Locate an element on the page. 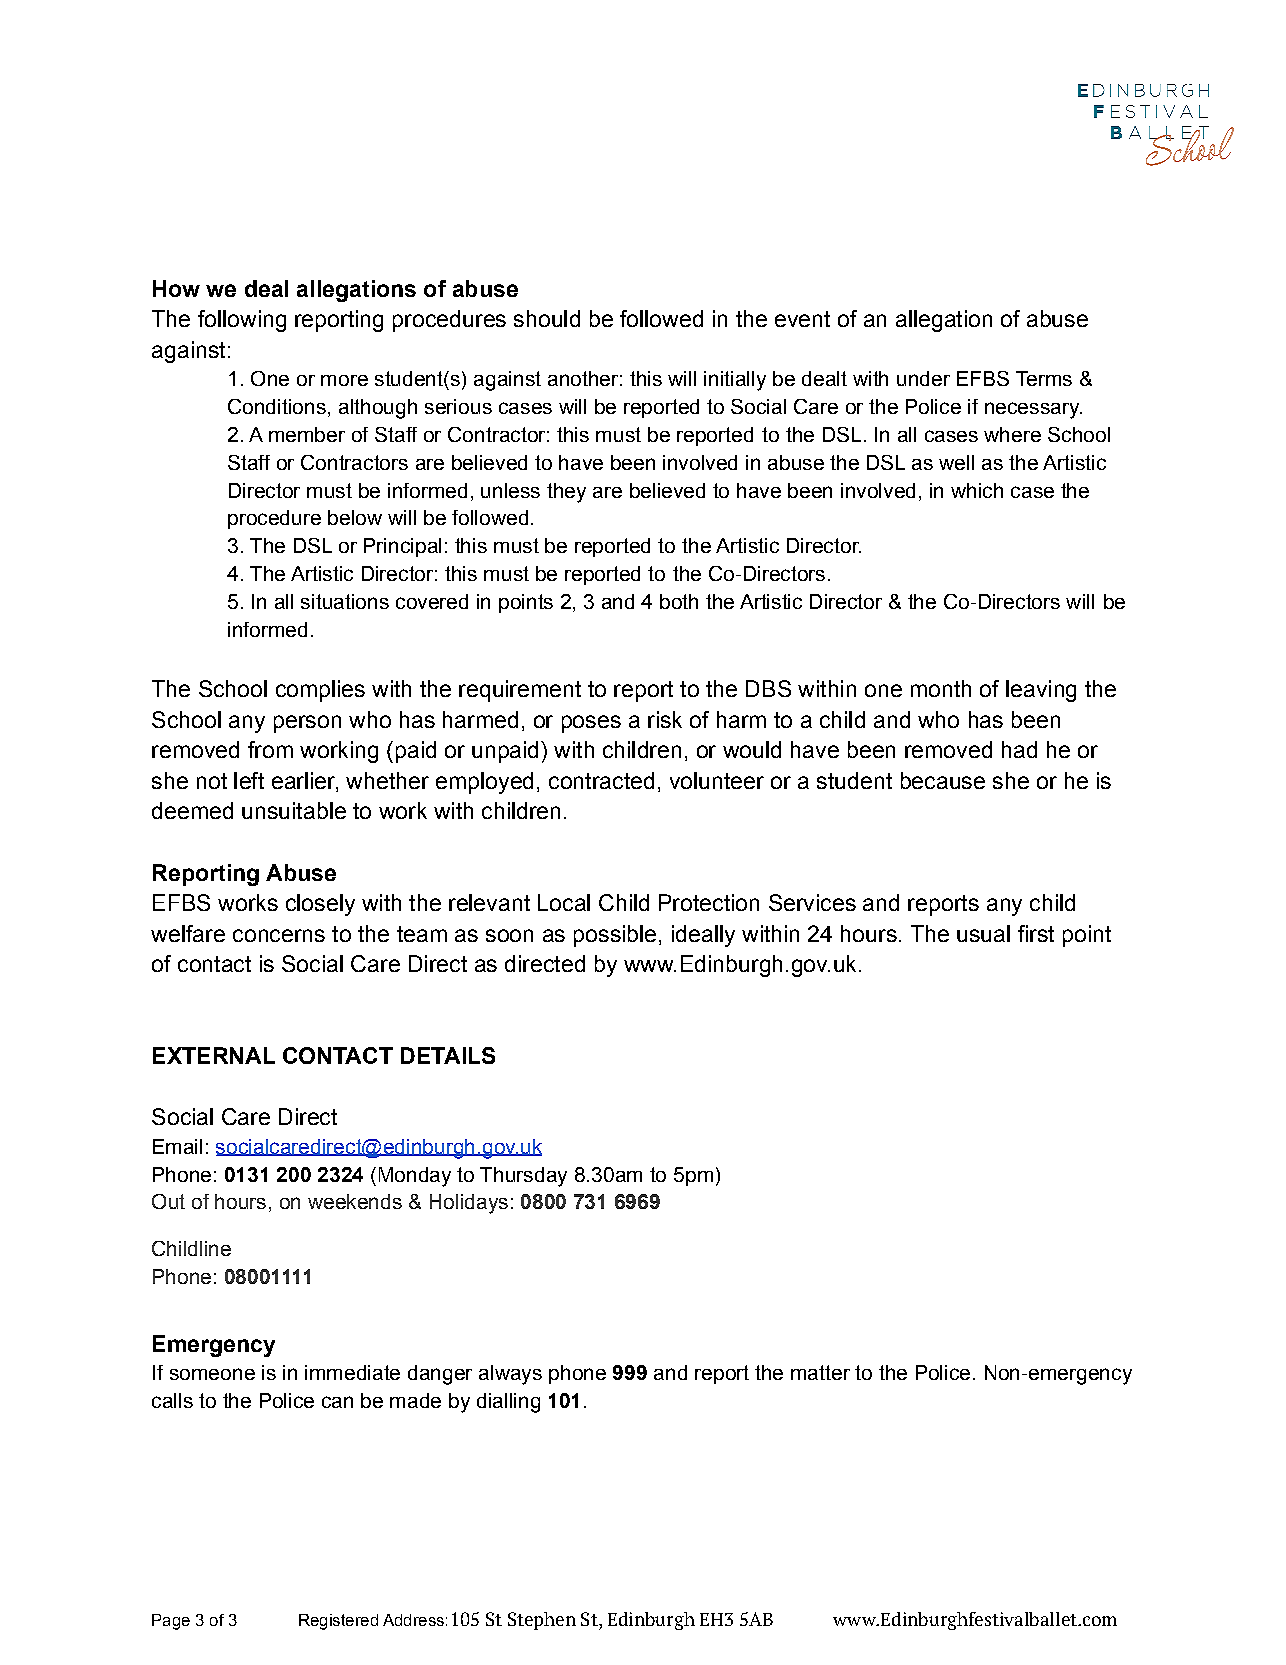  possible is located at coordinates (615, 936).
